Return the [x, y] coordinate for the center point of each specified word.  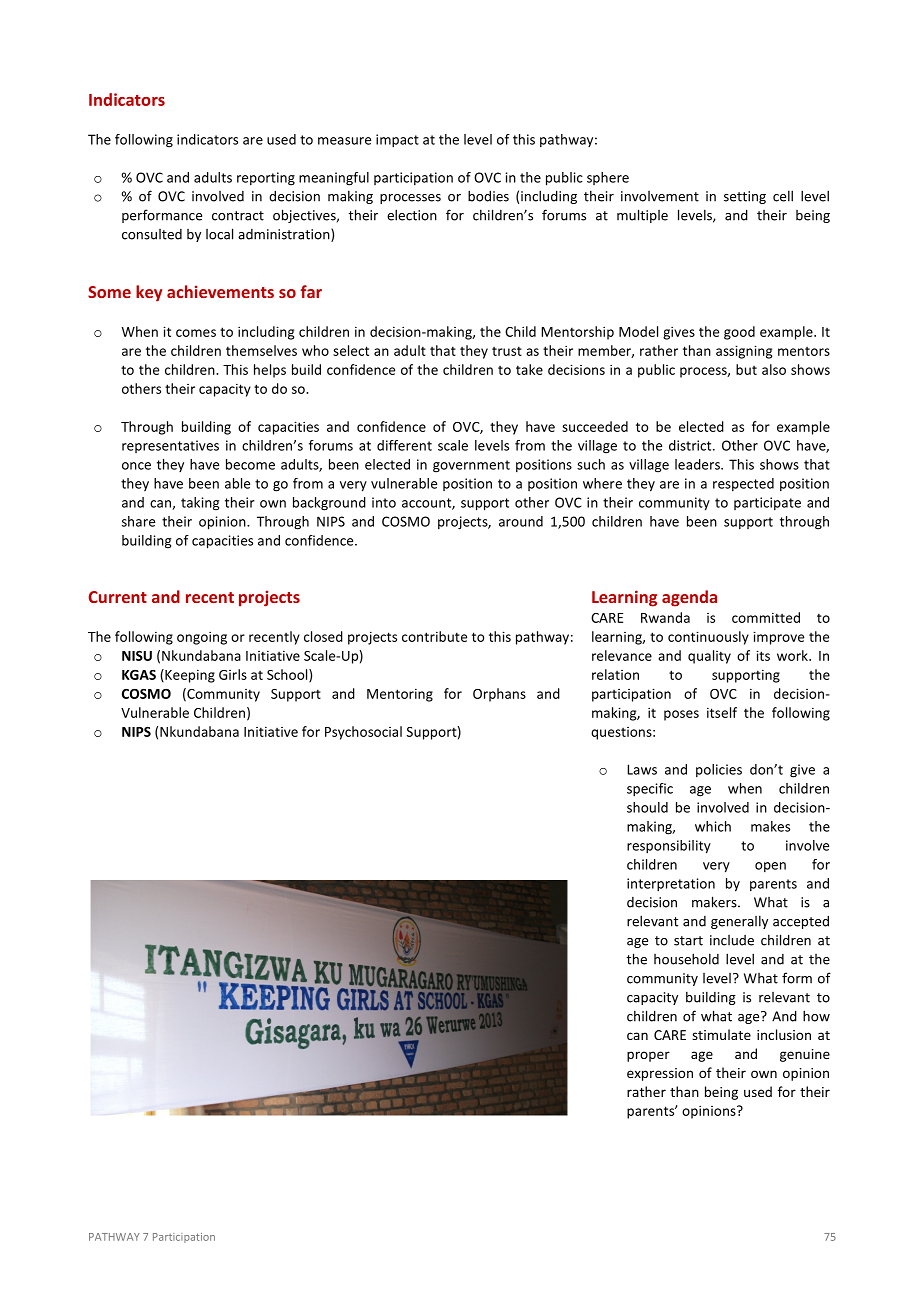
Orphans [499, 695]
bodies [488, 196]
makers [715, 902]
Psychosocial [363, 733]
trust [507, 351]
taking [200, 504]
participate [767, 503]
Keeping [189, 676]
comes [196, 333]
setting [745, 197]
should [647, 807]
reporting [266, 179]
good [739, 333]
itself [722, 712]
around [521, 521]
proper [648, 1056]
